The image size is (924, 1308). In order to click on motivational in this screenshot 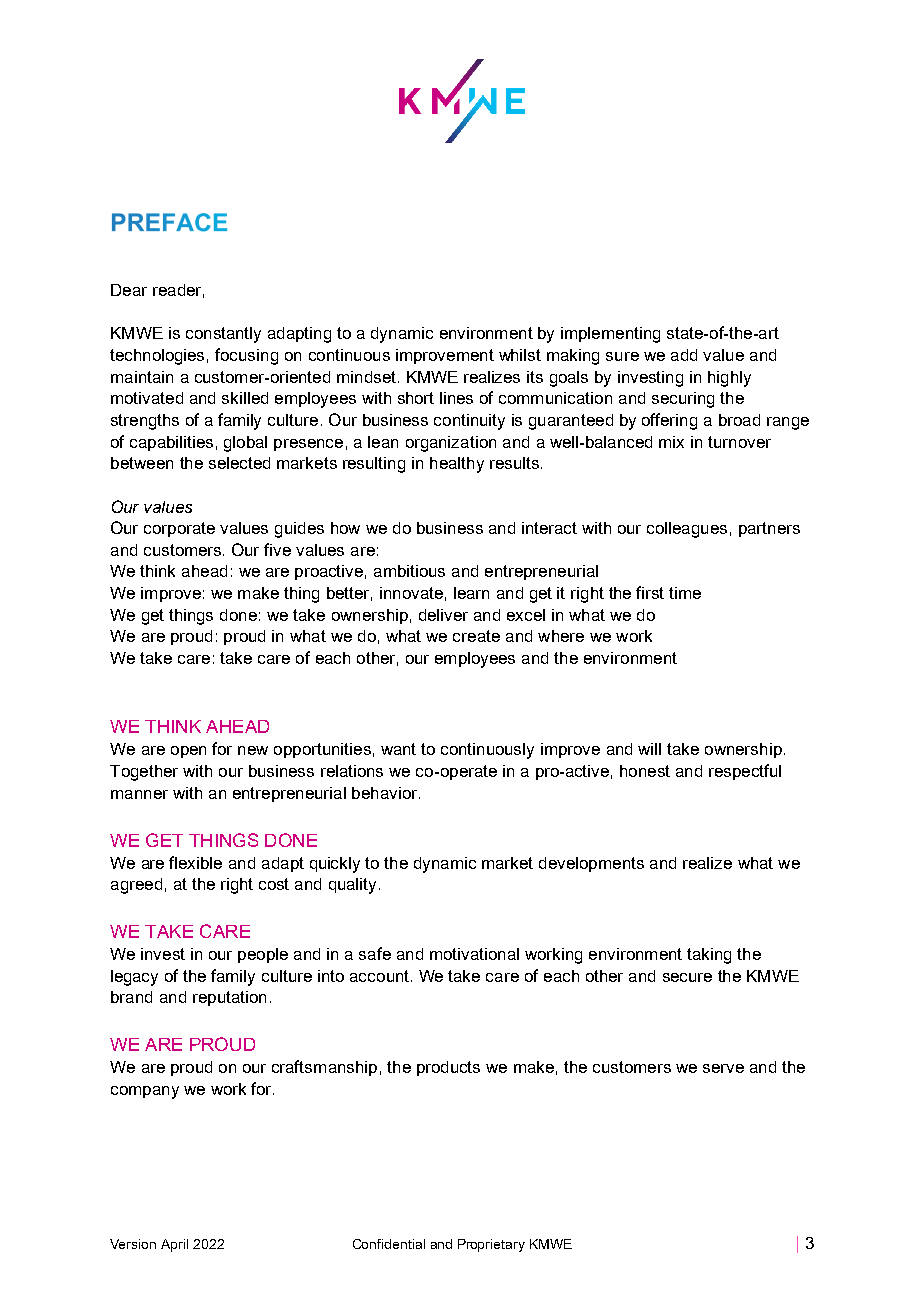, I will do `click(474, 954)`.
